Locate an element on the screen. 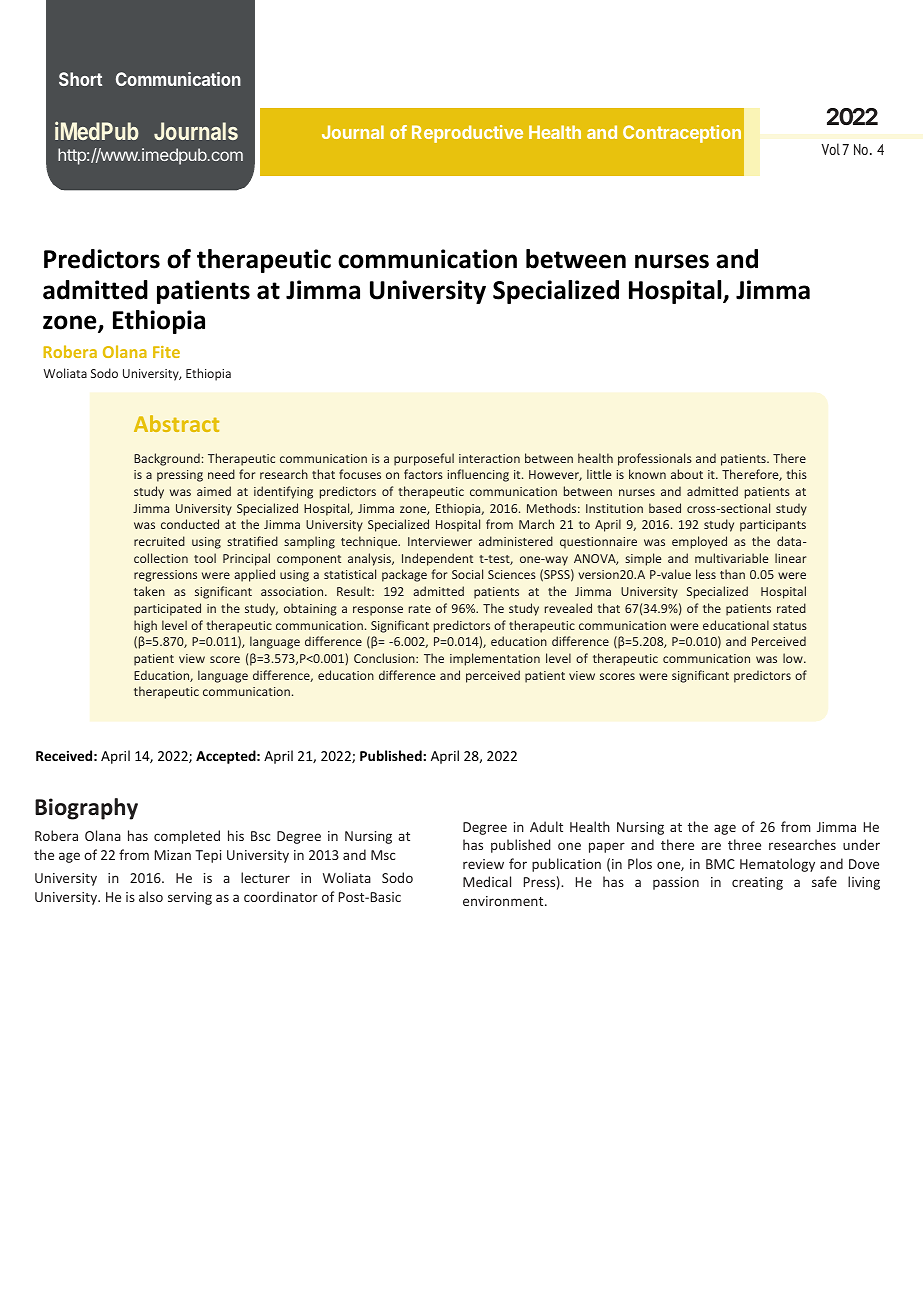  Abstract is located at coordinates (176, 423).
